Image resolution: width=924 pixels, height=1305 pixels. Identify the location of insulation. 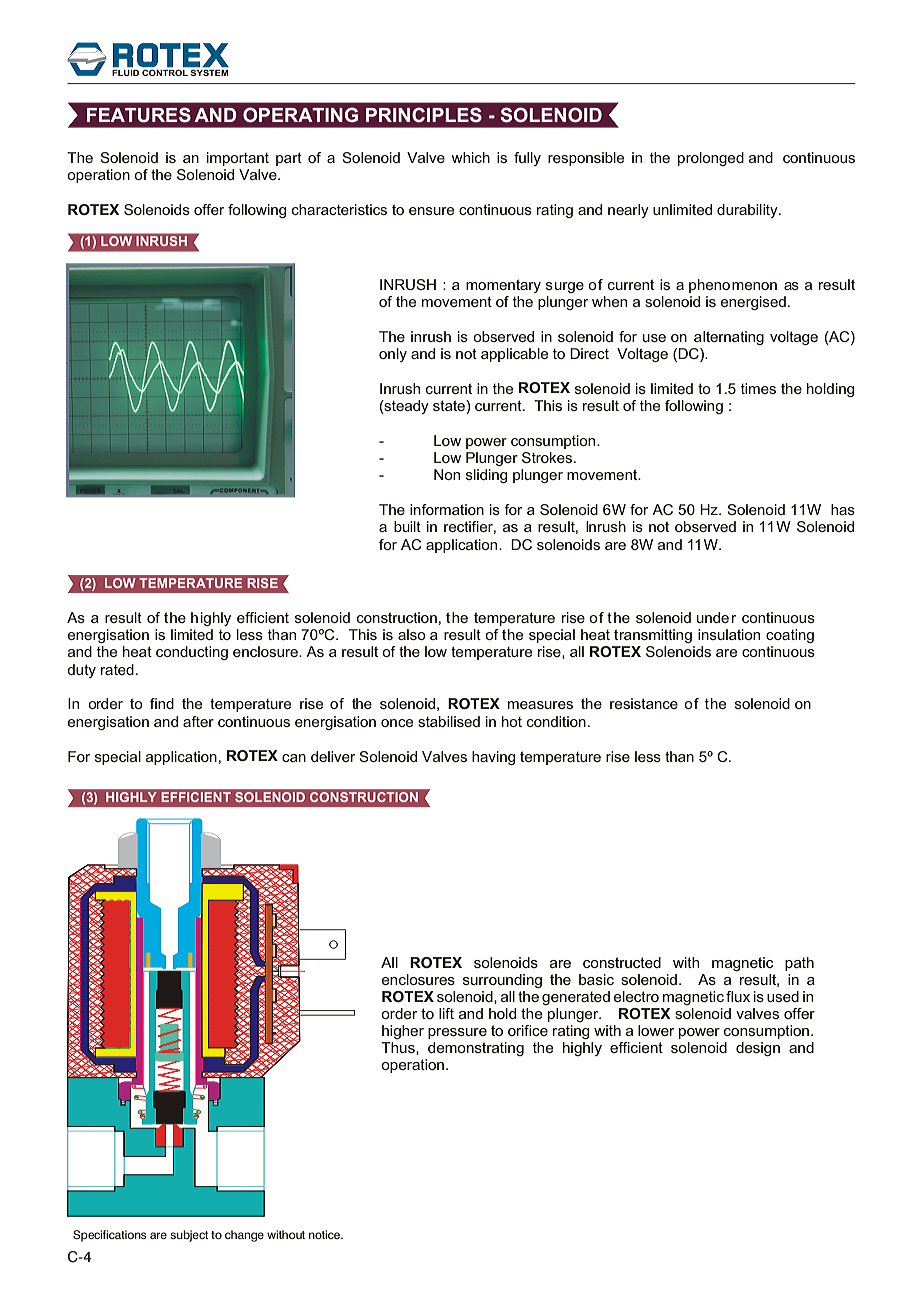
(729, 634).
